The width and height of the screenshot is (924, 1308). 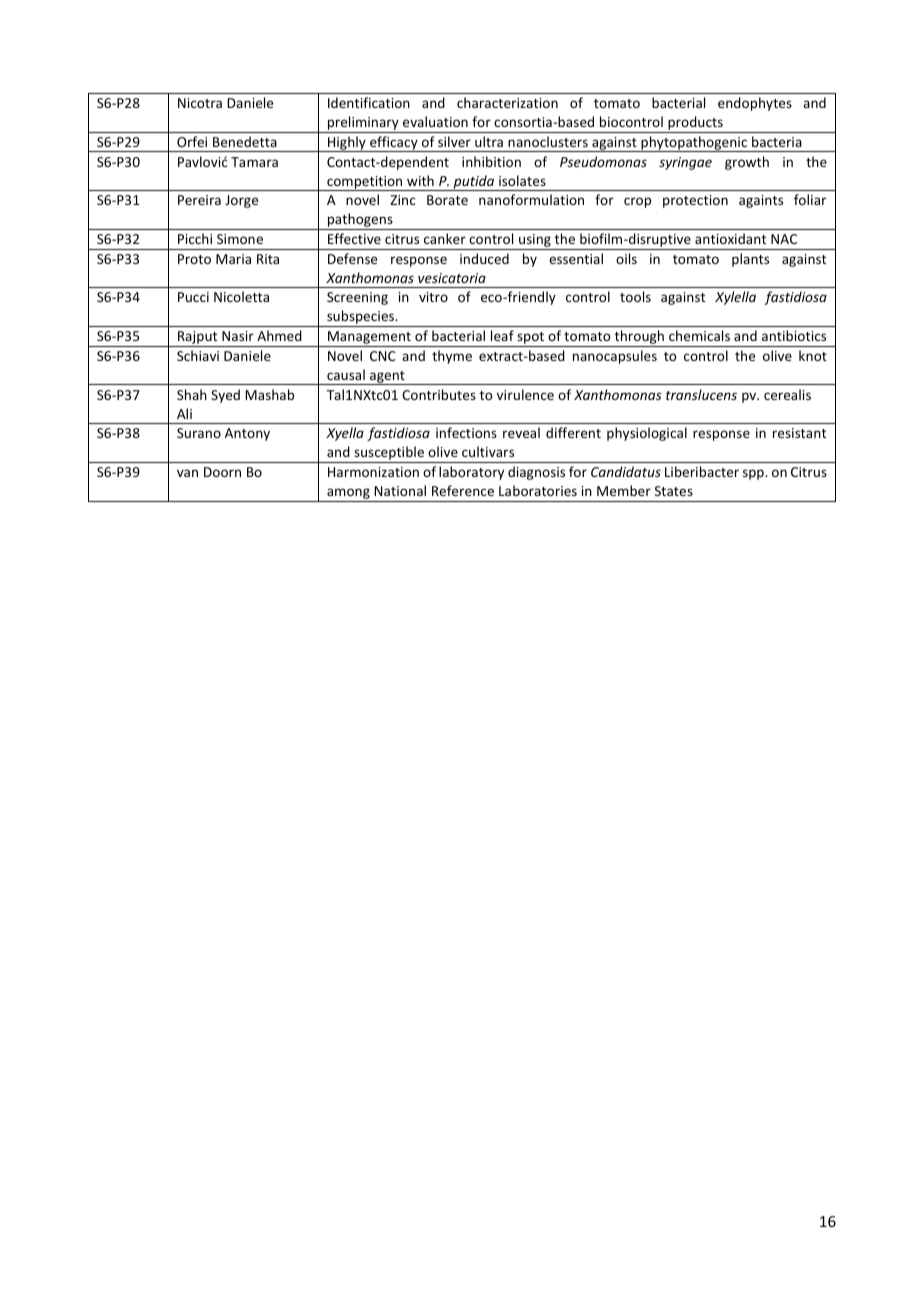 I want to click on laboratory, so click(x=471, y=473).
